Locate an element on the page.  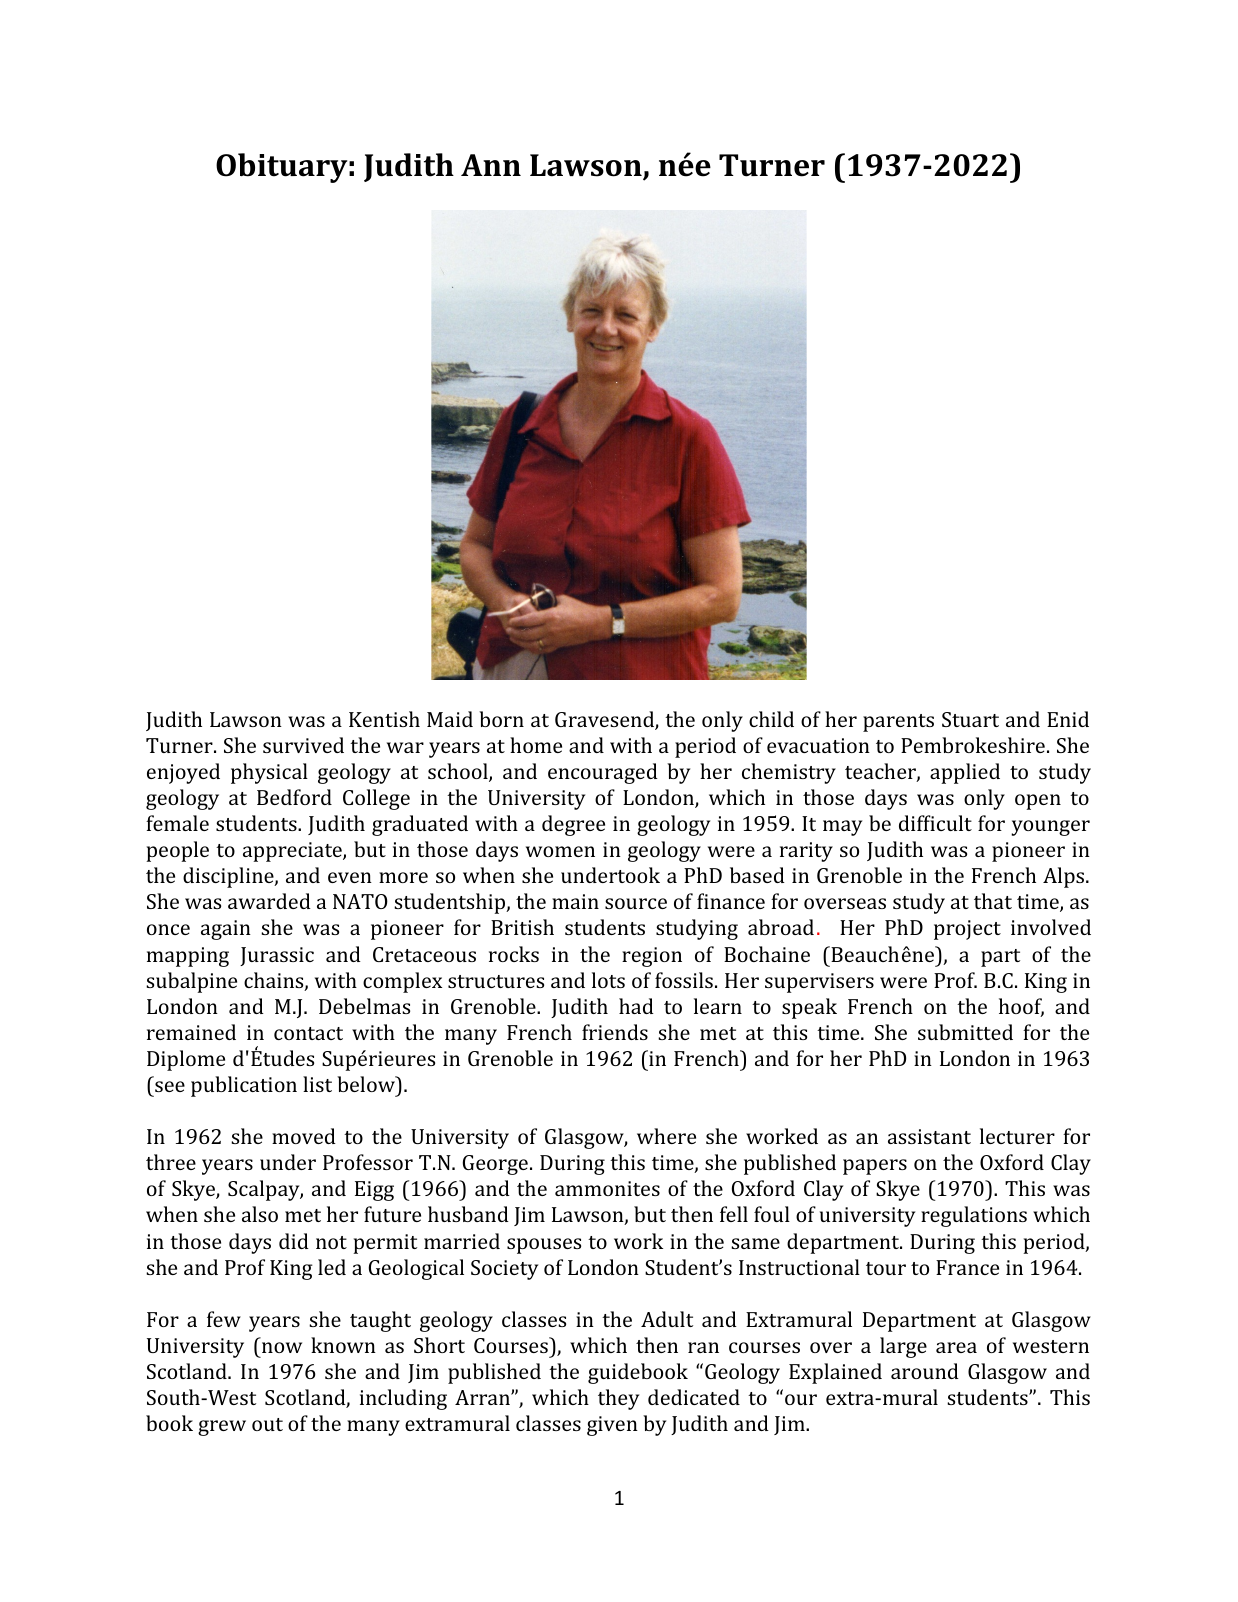
grew is located at coordinates (222, 1428).
